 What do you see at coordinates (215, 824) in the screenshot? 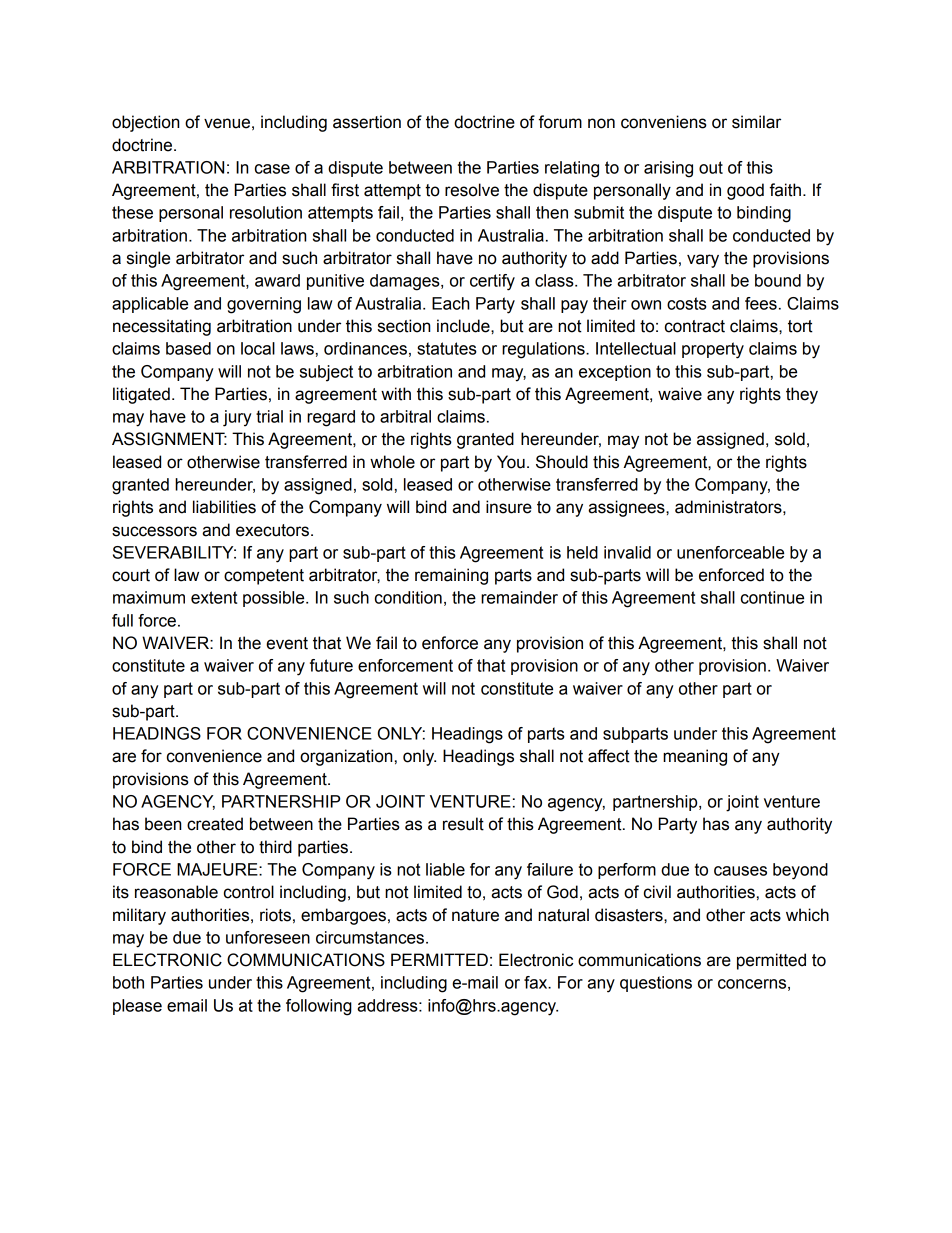
I see `created` at bounding box center [215, 824].
